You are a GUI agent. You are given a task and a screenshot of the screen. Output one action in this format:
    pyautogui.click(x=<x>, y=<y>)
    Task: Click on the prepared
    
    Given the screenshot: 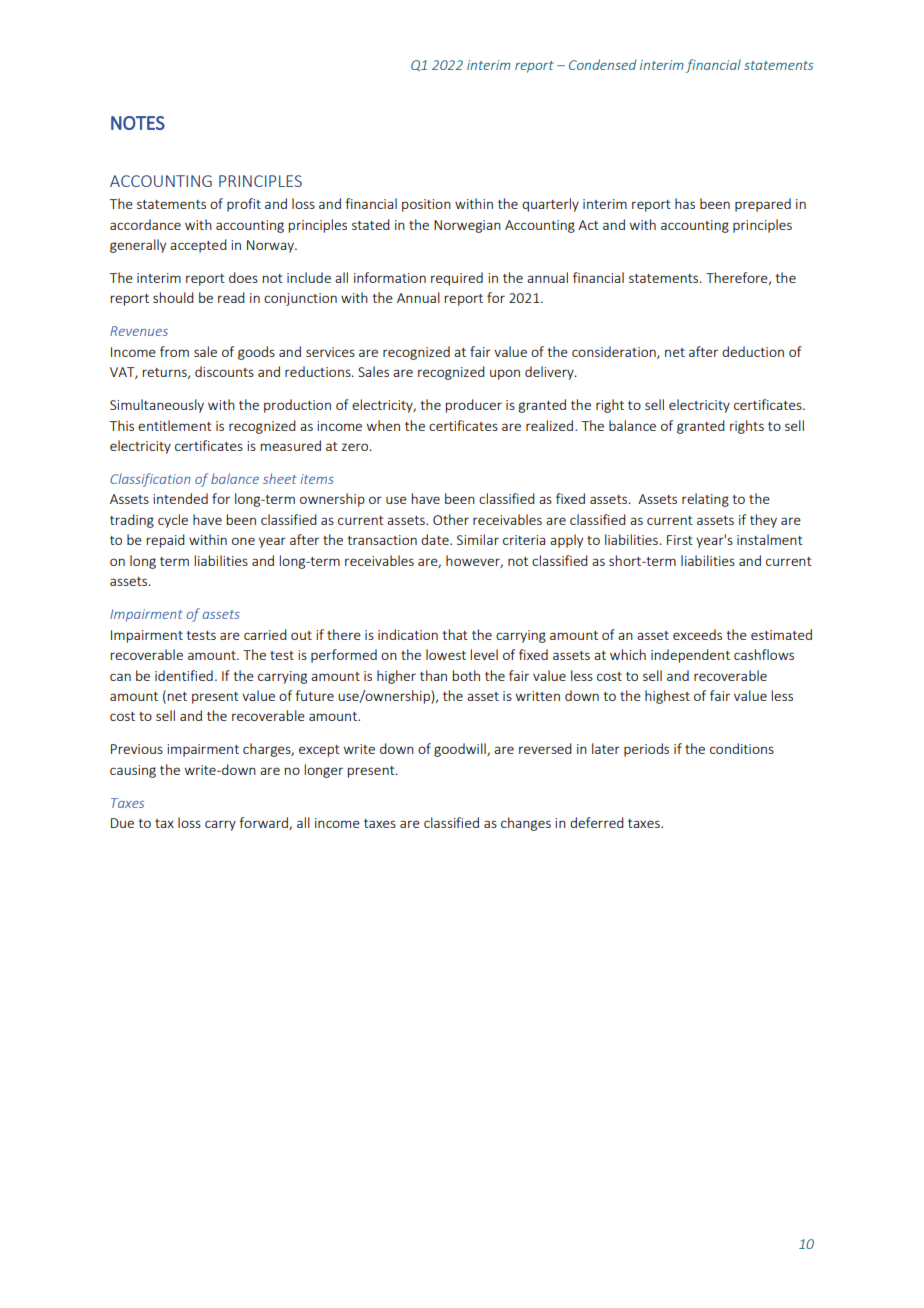 What is the action you would take?
    pyautogui.click(x=763, y=205)
